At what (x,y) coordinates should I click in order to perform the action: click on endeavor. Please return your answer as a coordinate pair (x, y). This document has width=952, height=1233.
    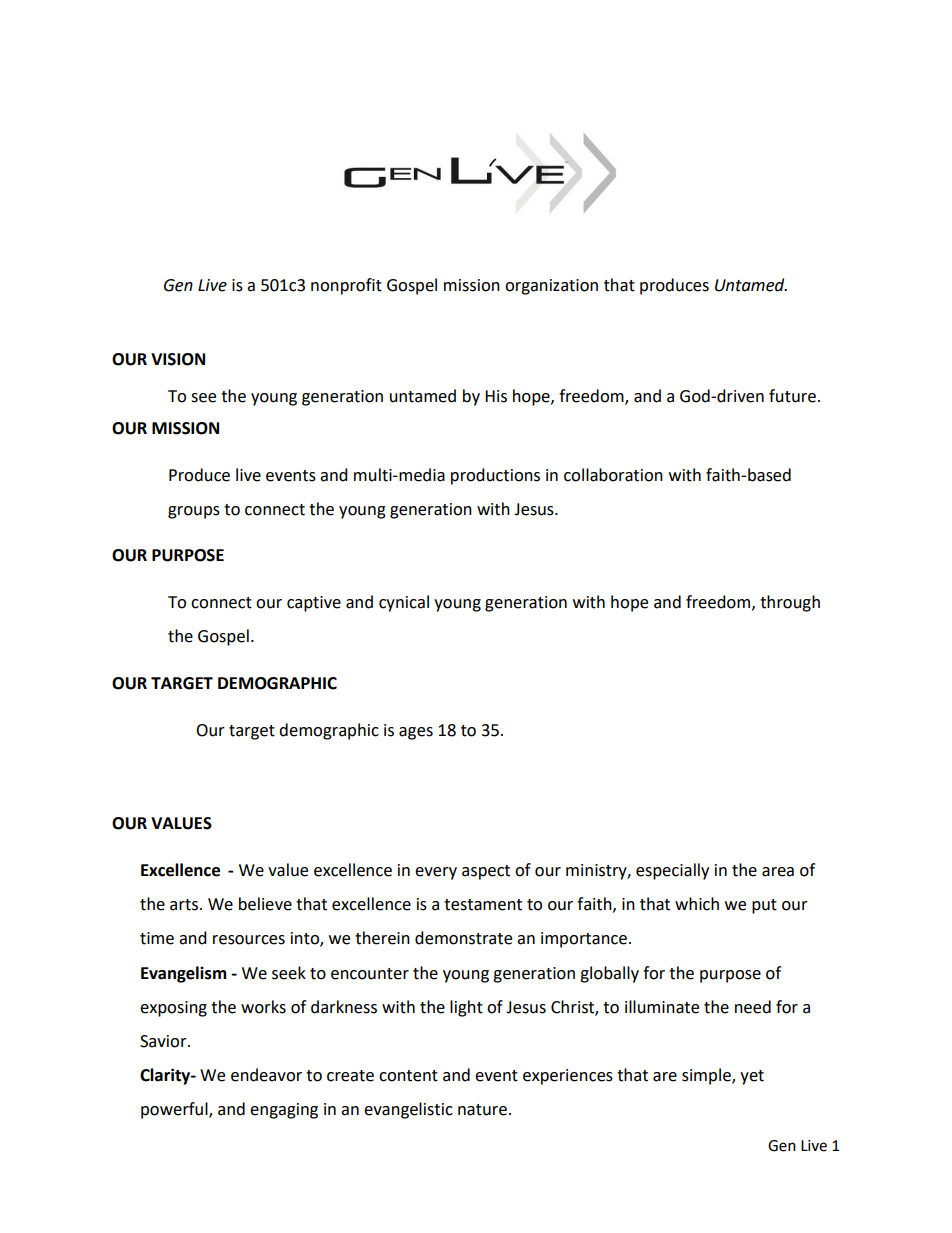
    Looking at the image, I should click on (266, 1075).
